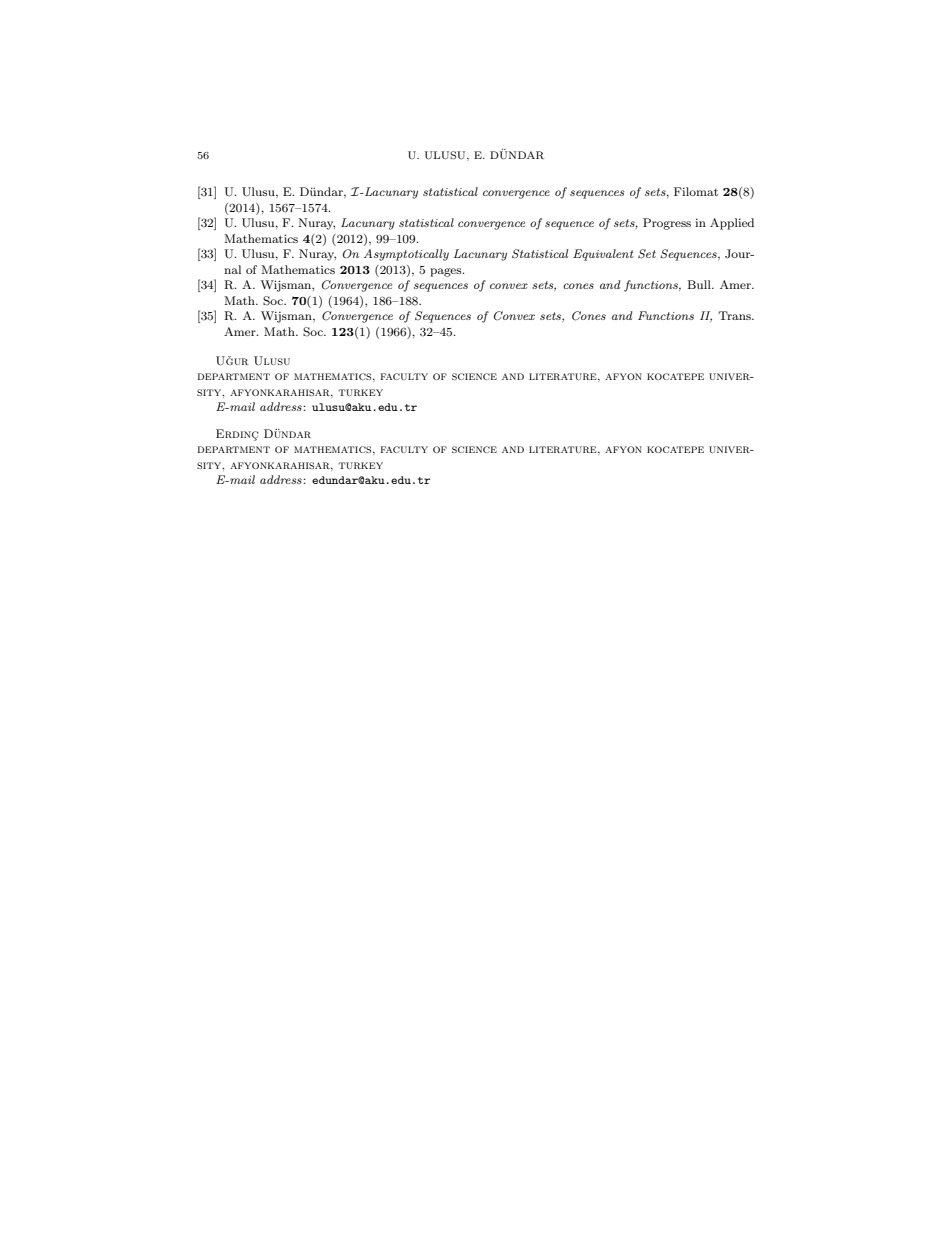  I want to click on Applied, so click(732, 224).
